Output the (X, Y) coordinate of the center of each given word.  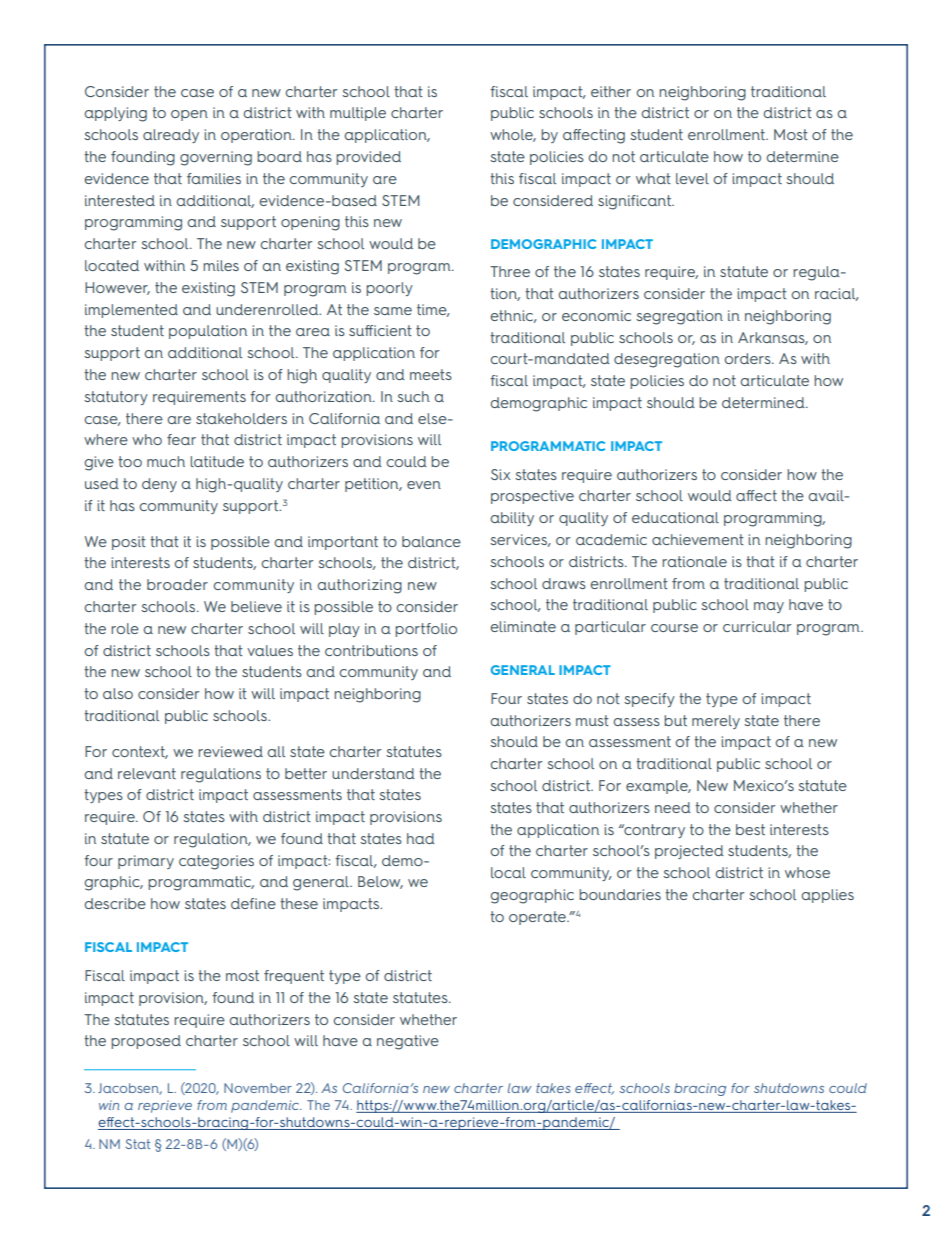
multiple (358, 114)
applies (827, 896)
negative (408, 1042)
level (692, 178)
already (171, 136)
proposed (146, 1042)
